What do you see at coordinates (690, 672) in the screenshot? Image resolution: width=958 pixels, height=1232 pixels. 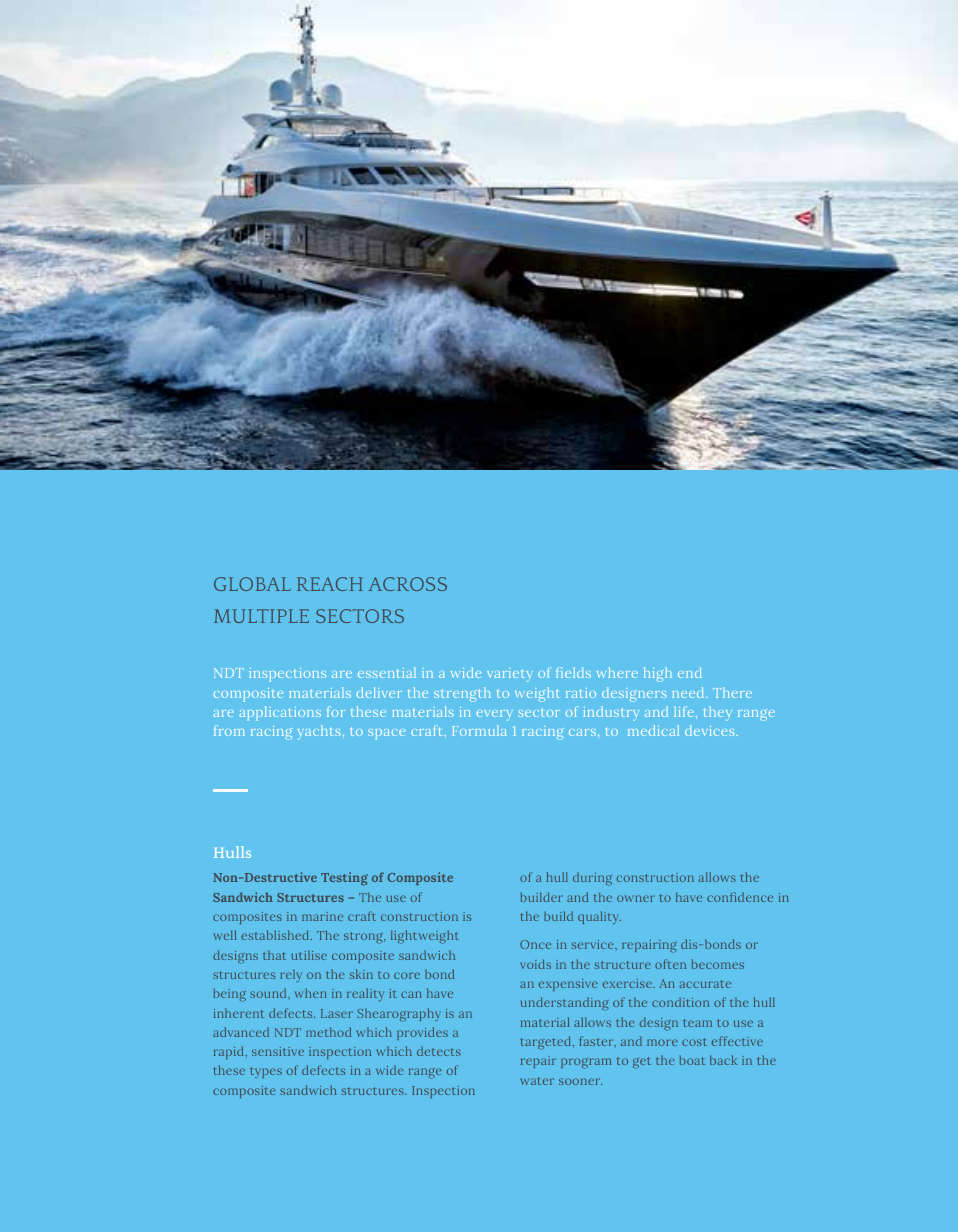 I see `end` at bounding box center [690, 672].
